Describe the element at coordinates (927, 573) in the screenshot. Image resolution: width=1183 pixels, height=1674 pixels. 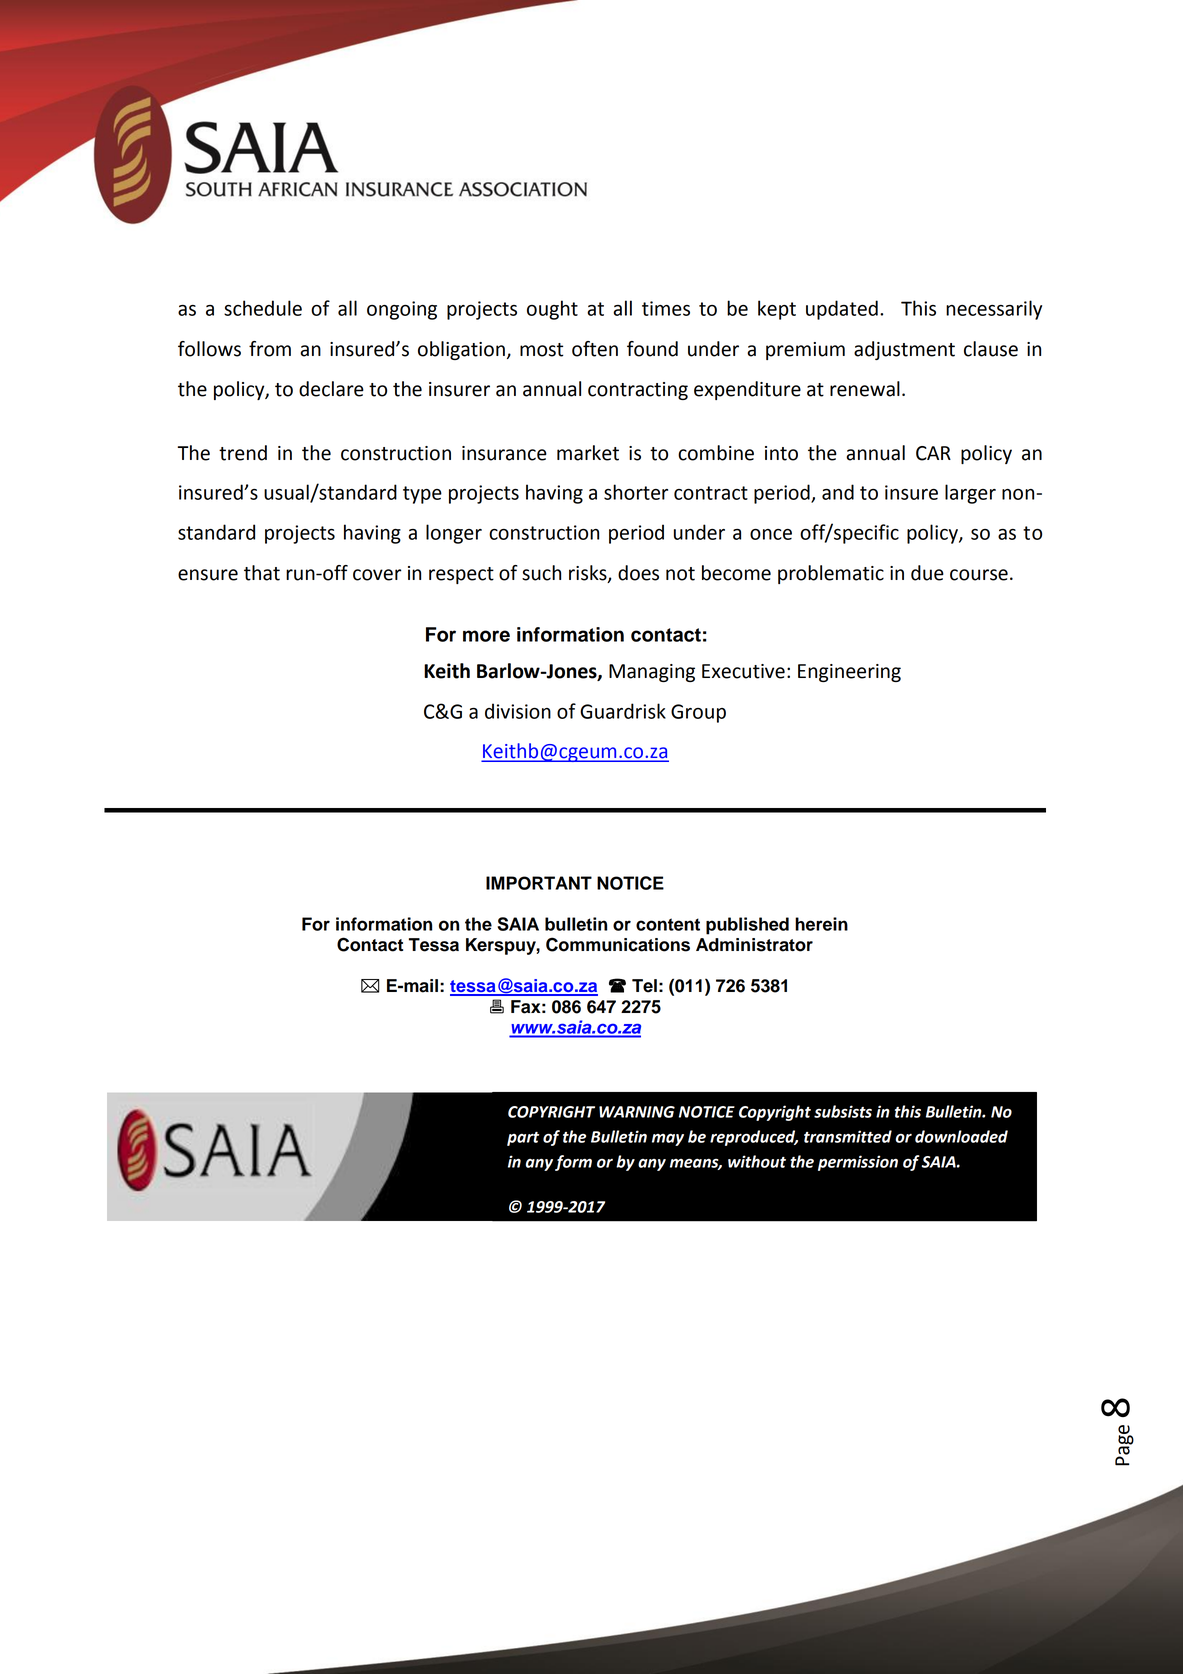
I see `due` at that location.
